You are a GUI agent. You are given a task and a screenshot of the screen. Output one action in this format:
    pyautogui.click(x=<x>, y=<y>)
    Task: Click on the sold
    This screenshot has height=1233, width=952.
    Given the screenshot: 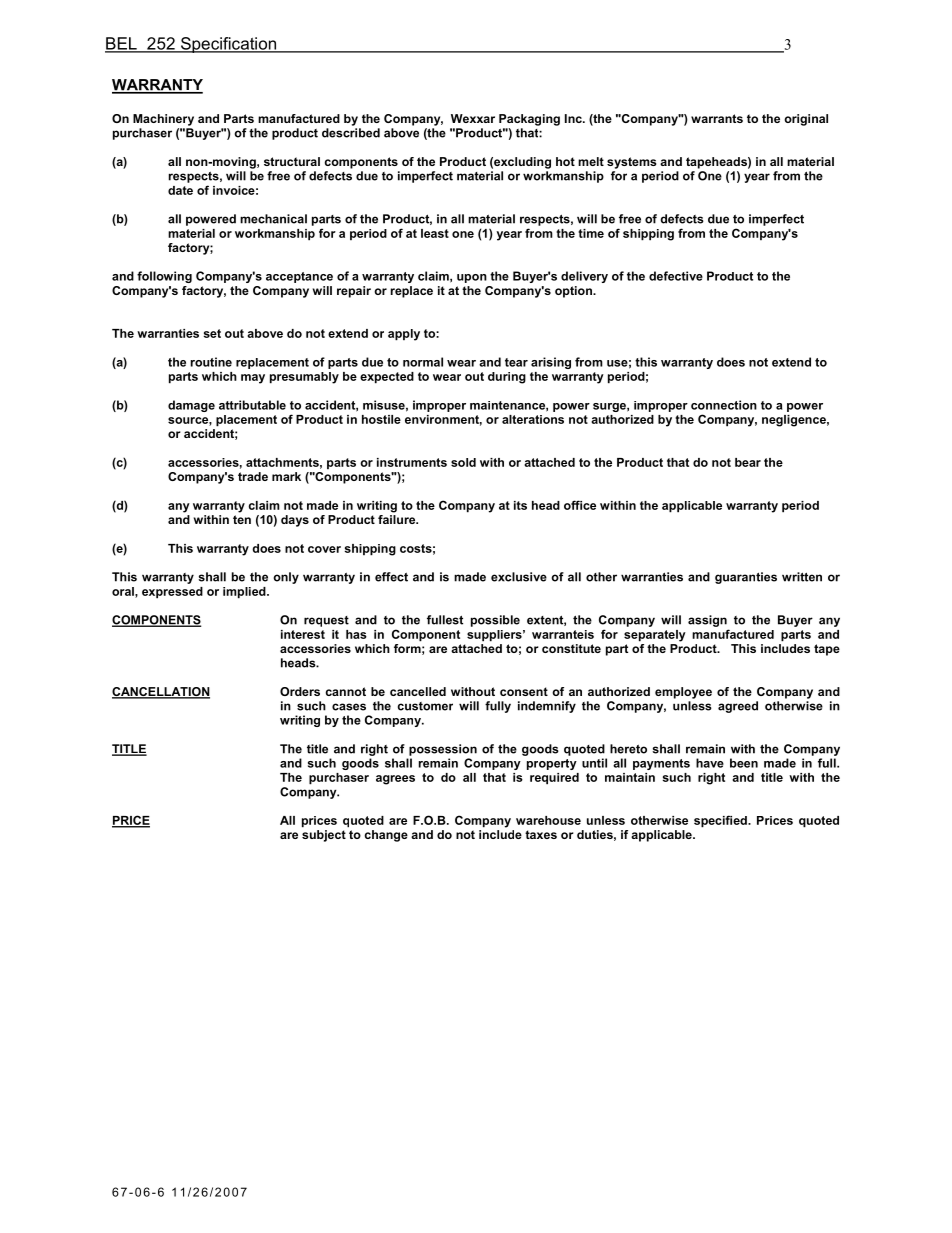 What is the action you would take?
    pyautogui.click(x=463, y=462)
